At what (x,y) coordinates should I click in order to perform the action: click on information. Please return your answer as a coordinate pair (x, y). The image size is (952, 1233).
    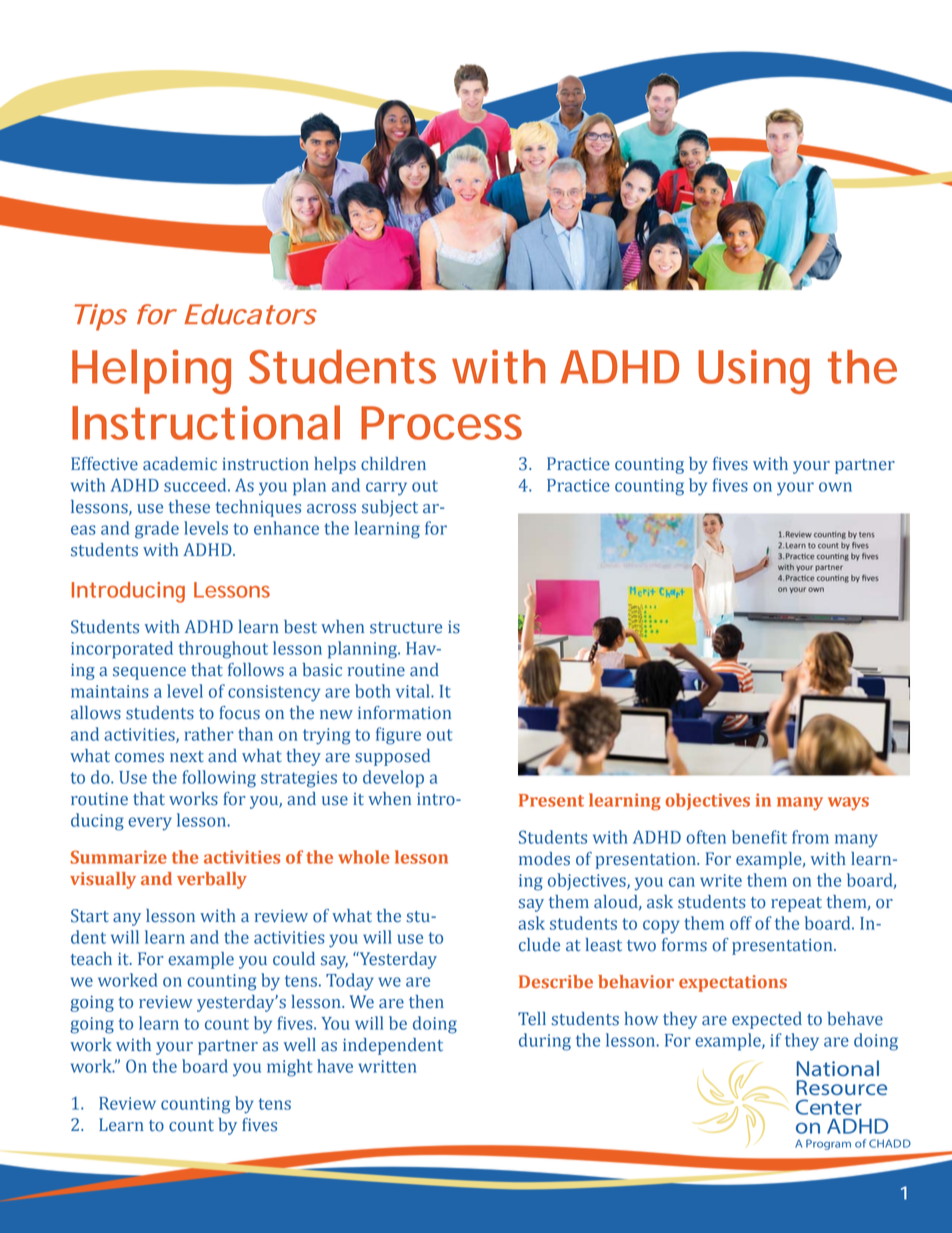
    Looking at the image, I should click on (404, 713).
